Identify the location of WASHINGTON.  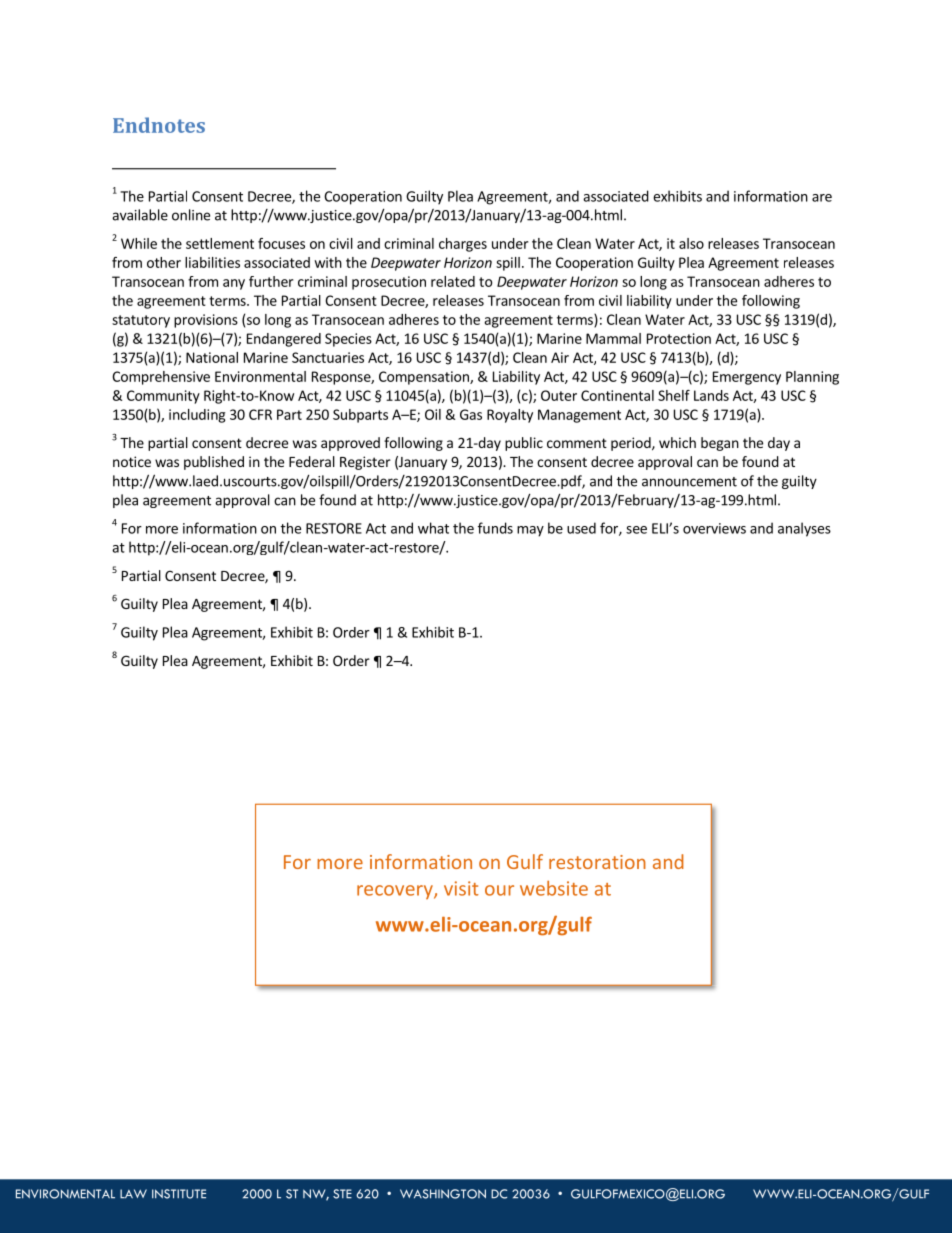
(443, 1194).
